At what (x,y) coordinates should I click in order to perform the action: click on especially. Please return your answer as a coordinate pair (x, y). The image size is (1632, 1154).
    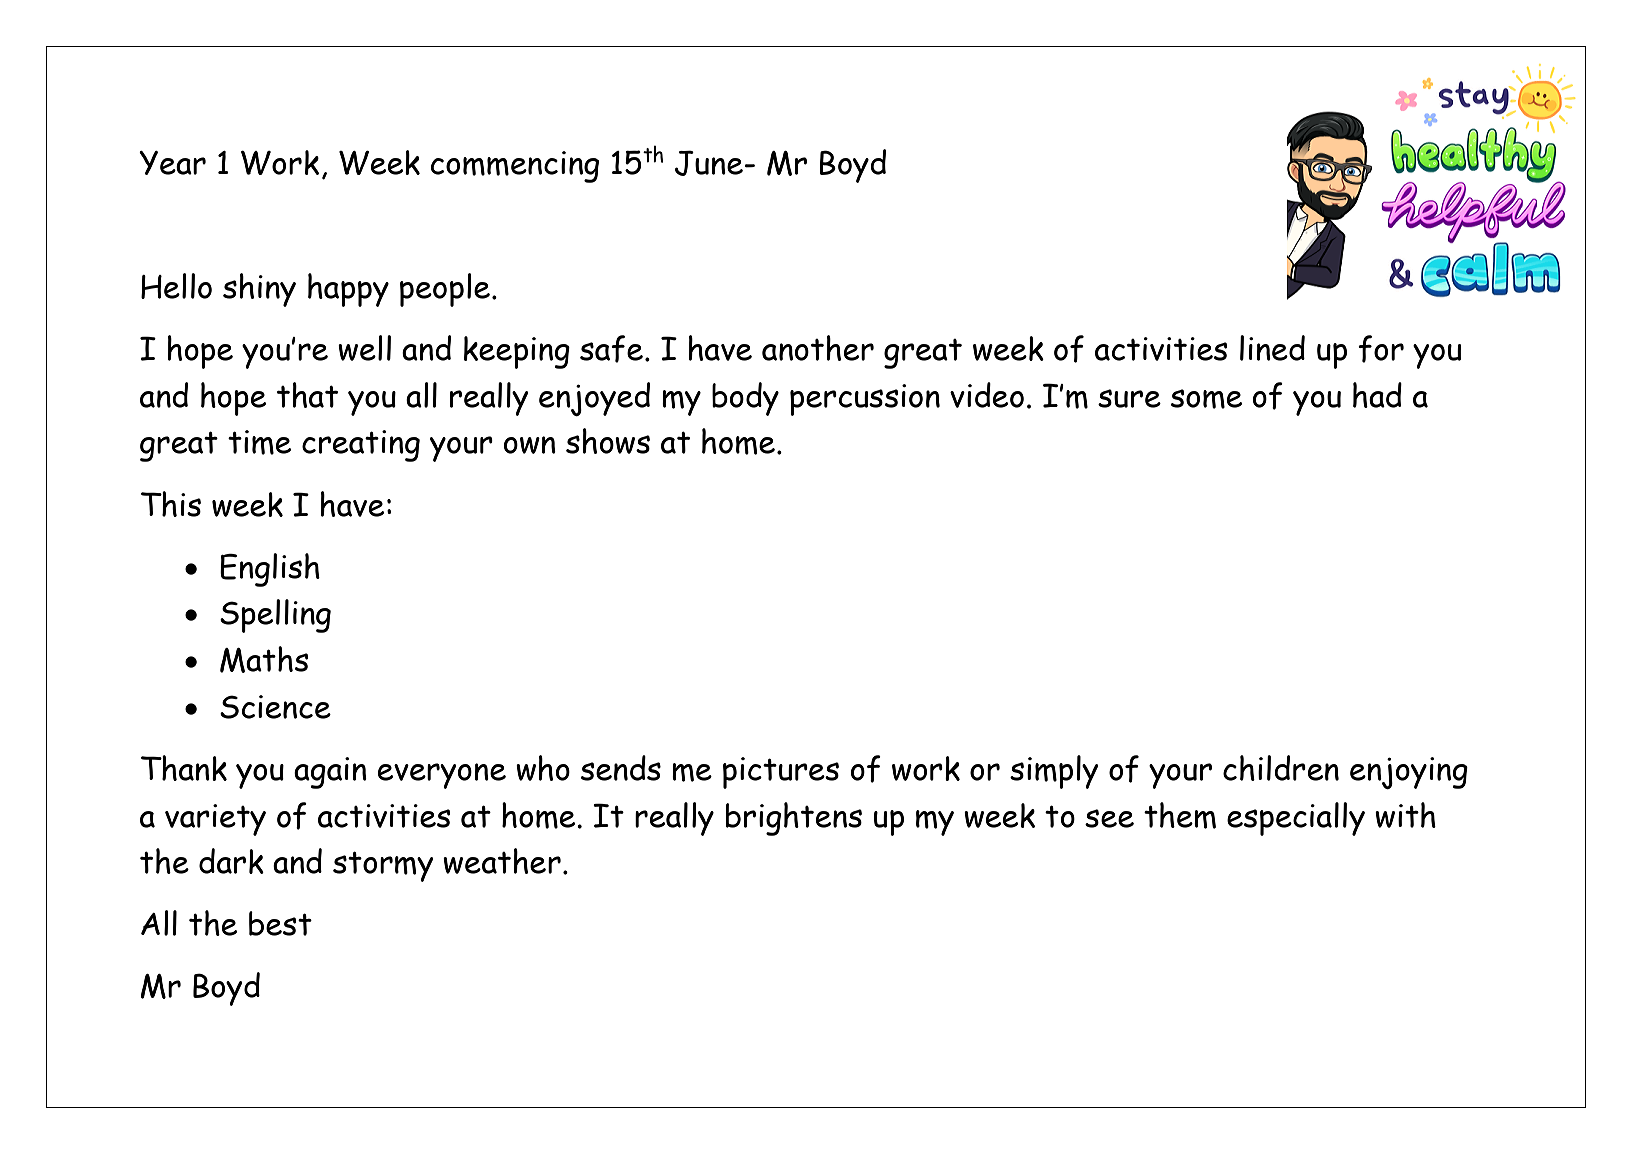
    Looking at the image, I should click on (1296, 819).
